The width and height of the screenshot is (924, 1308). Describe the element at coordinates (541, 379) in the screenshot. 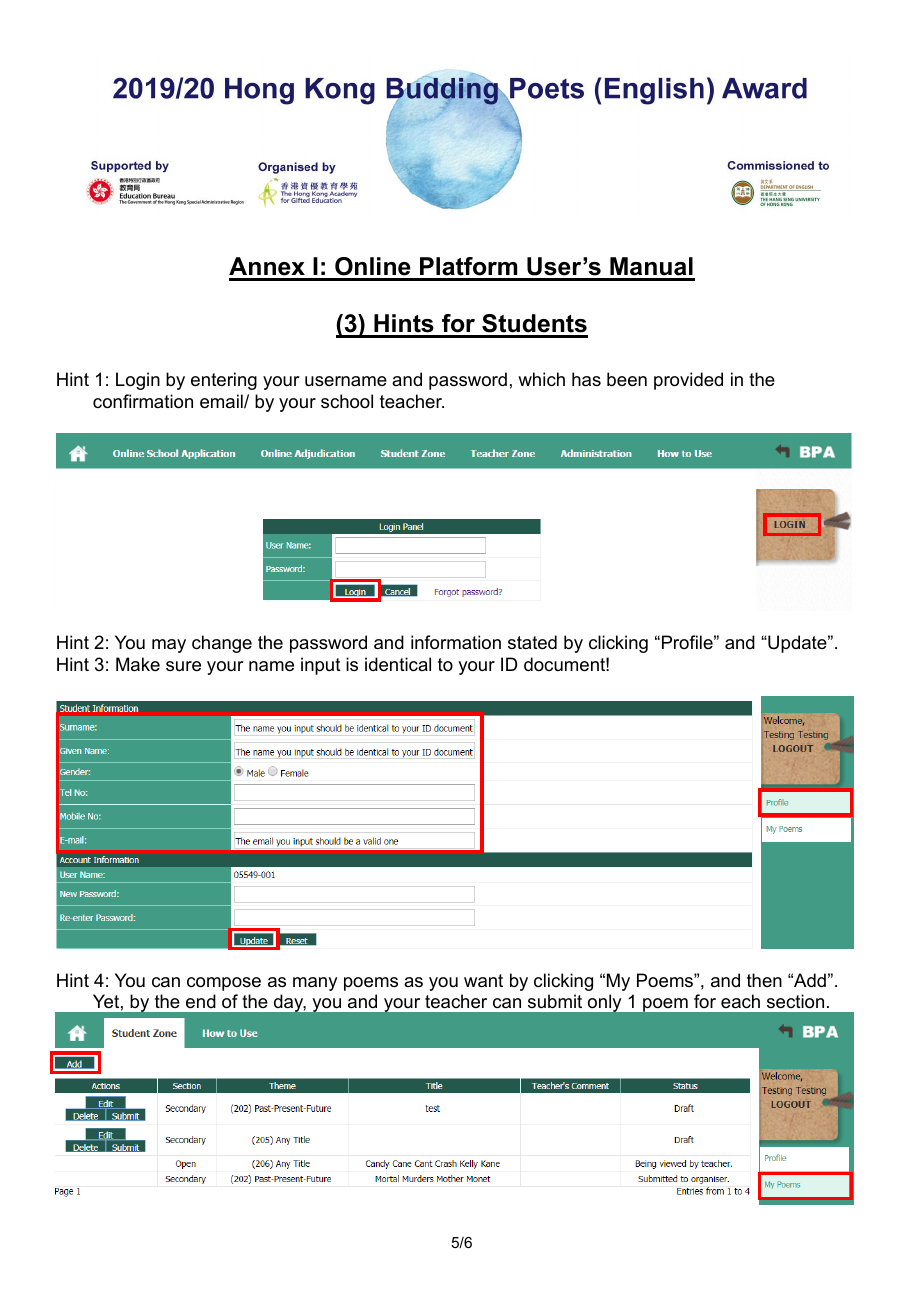

I see `which` at that location.
